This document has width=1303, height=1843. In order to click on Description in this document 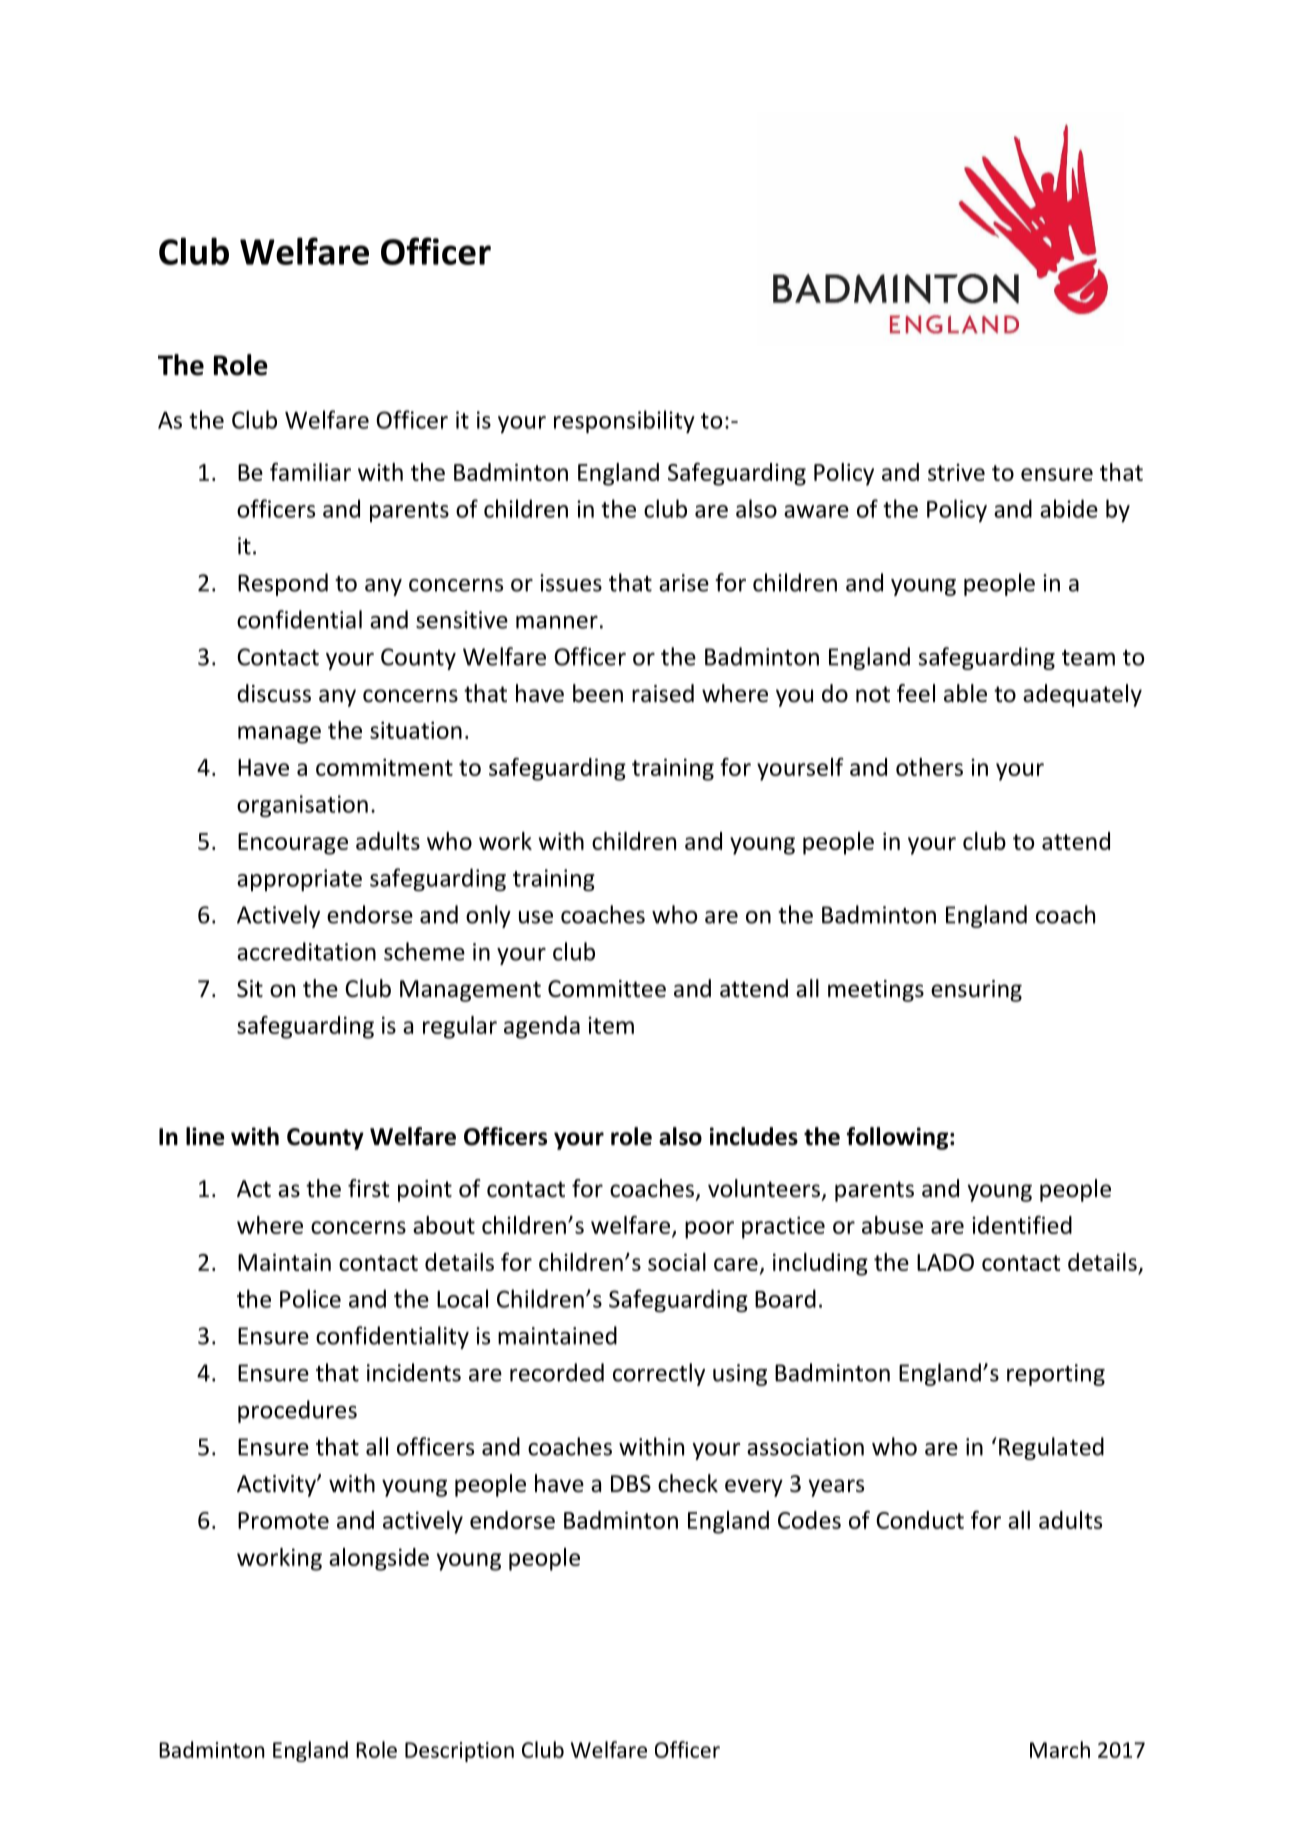, I will do `click(459, 1752)`.
